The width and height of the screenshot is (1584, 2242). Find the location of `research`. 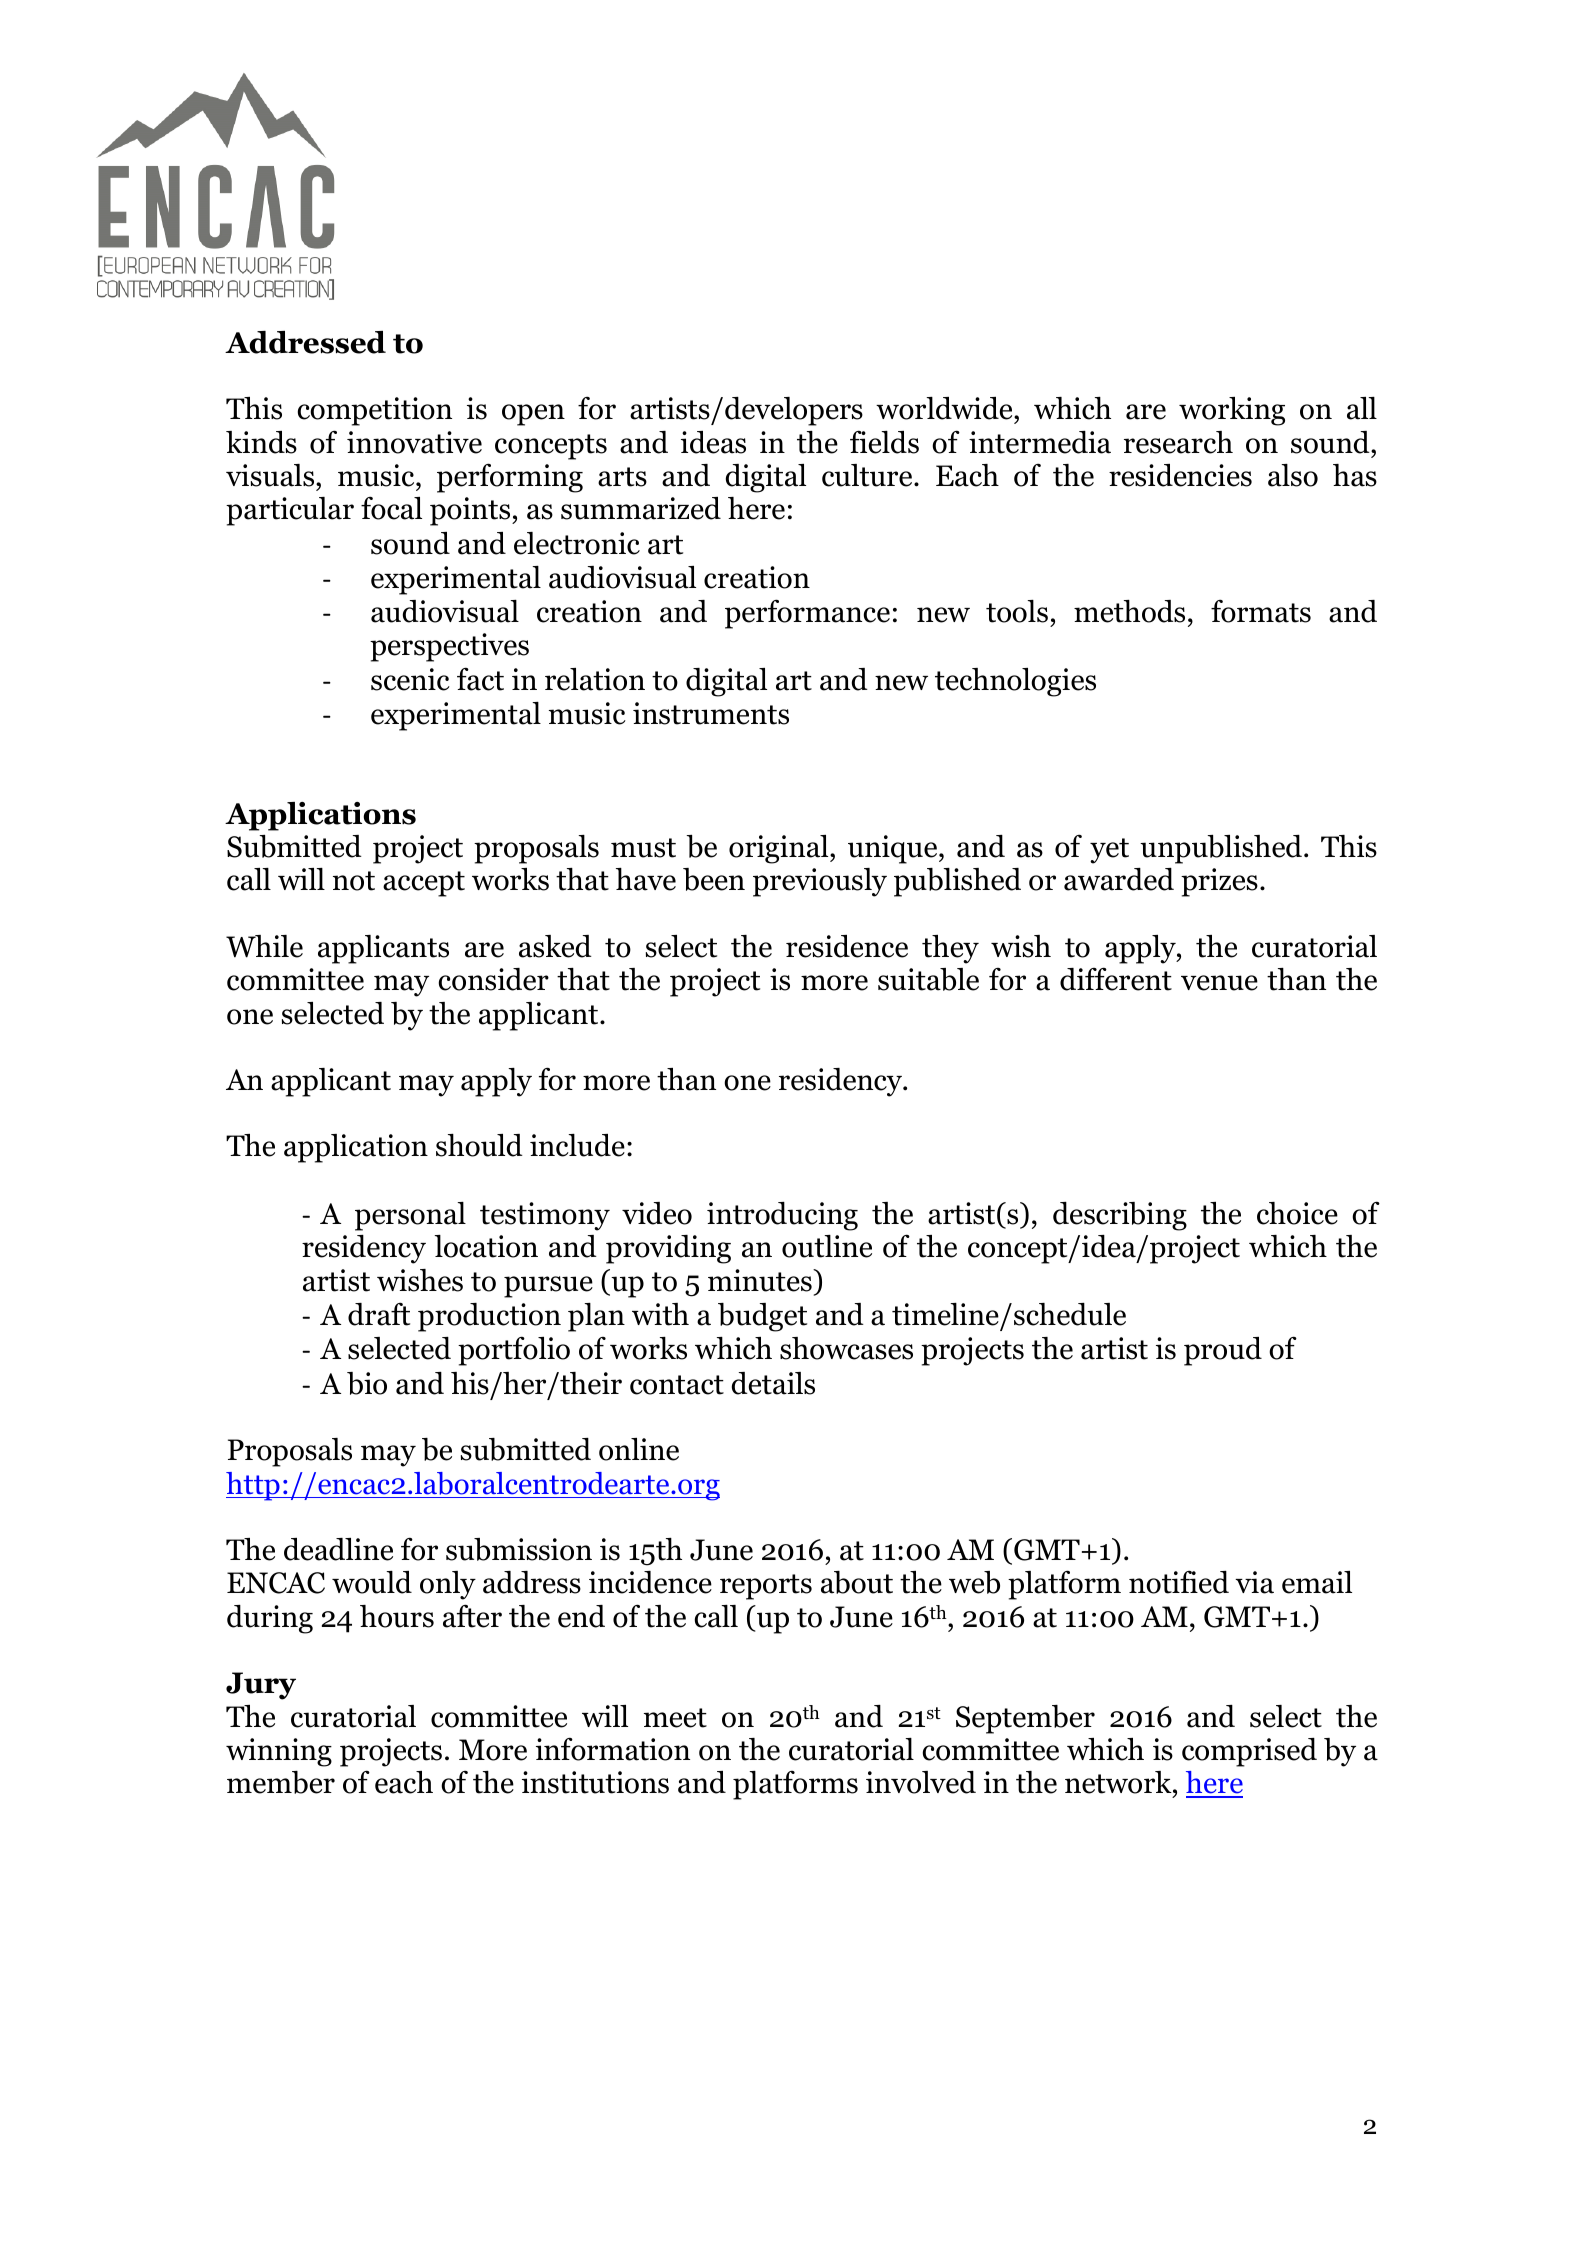

research is located at coordinates (1178, 442).
